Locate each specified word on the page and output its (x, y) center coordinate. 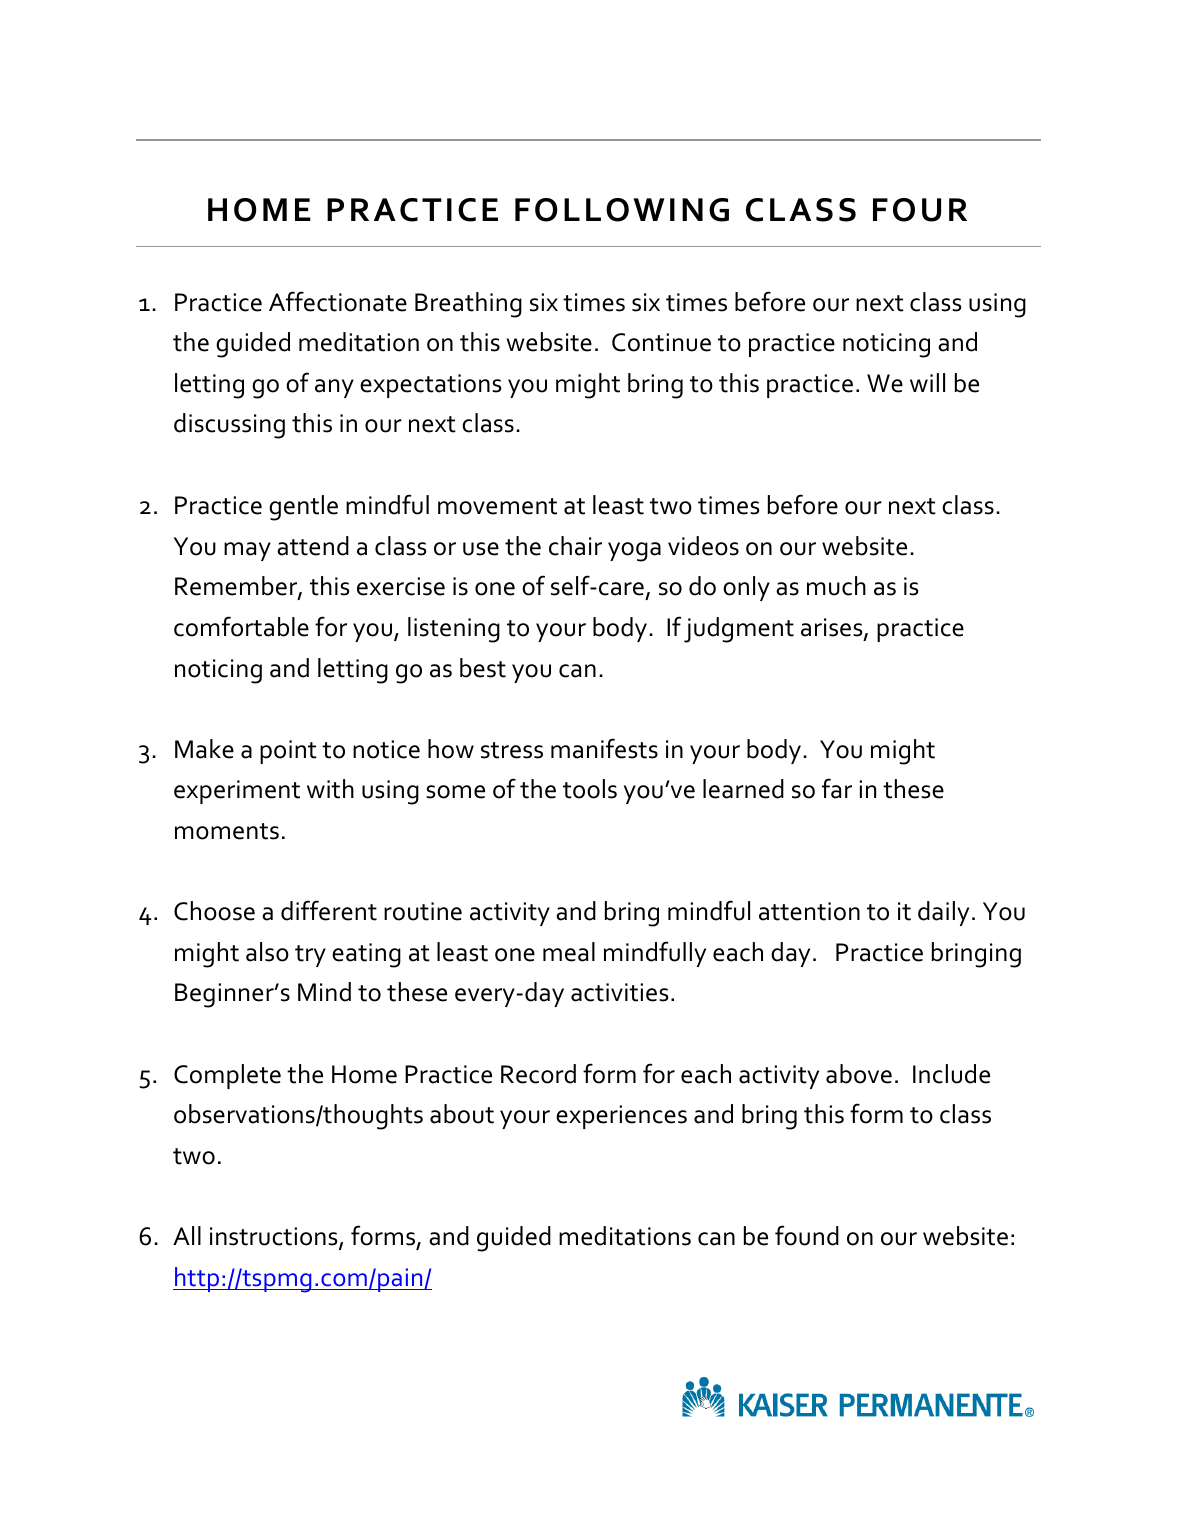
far (837, 788)
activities (620, 992)
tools (590, 789)
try (310, 956)
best (483, 668)
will (927, 382)
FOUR (920, 210)
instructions (275, 1237)
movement (497, 506)
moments (227, 831)
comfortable (241, 626)
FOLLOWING (622, 210)
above (859, 1074)
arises (833, 628)
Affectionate (338, 301)
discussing (229, 426)
